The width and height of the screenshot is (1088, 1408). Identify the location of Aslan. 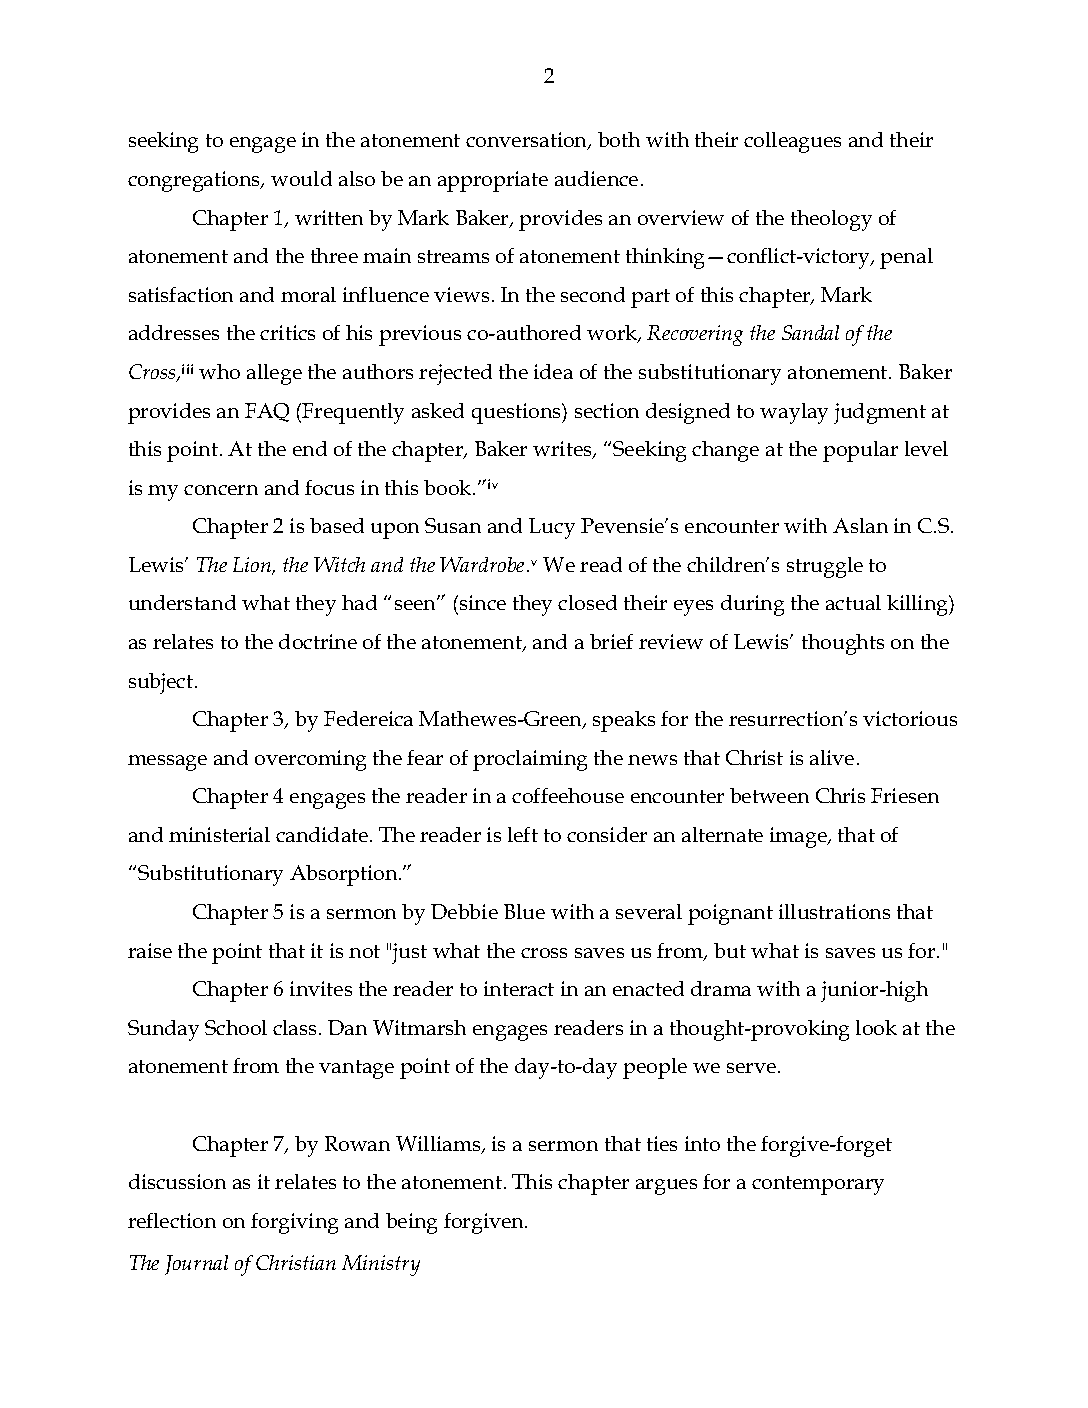
(860, 525).
